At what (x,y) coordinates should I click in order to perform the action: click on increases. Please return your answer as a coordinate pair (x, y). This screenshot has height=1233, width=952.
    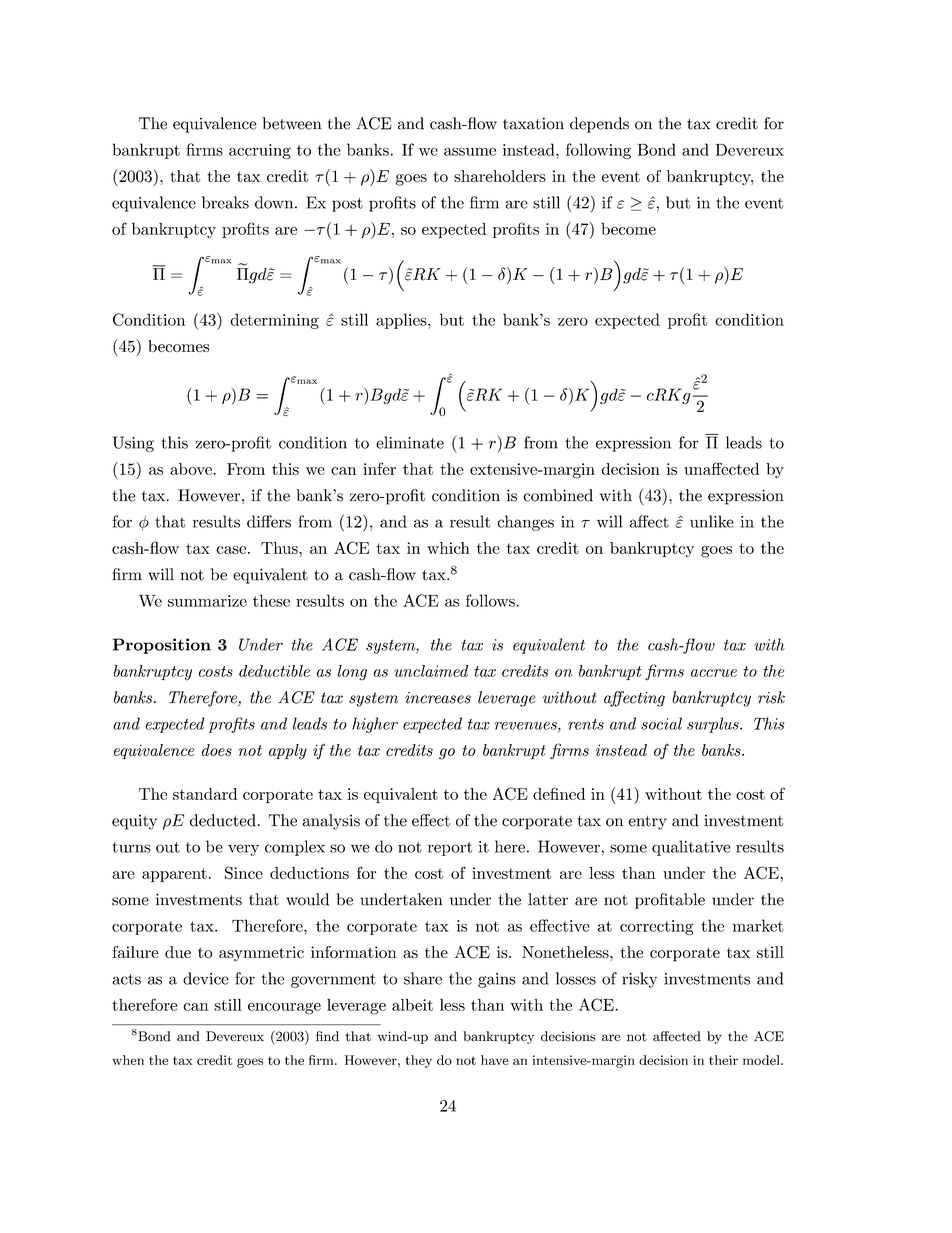
    Looking at the image, I should click on (438, 698).
